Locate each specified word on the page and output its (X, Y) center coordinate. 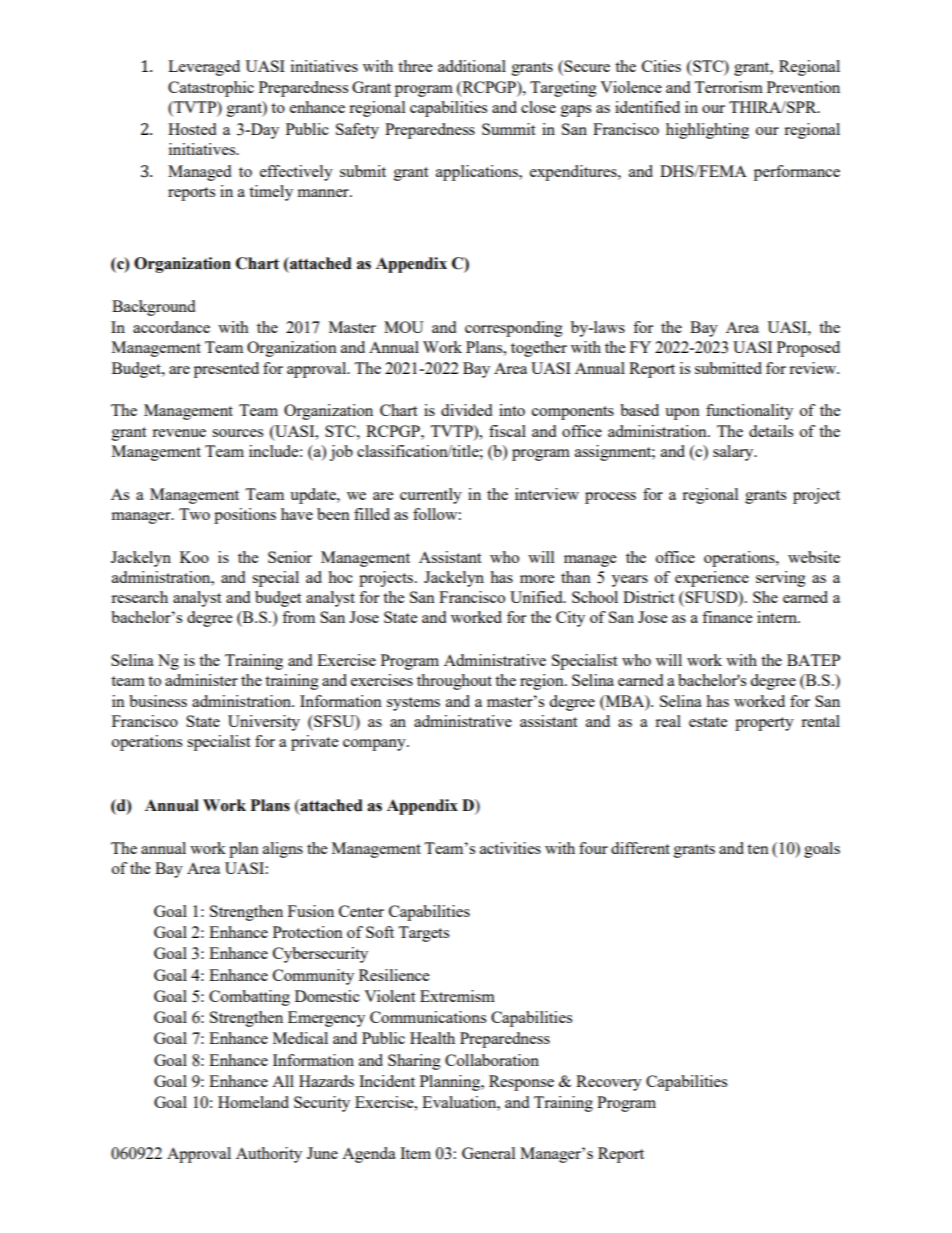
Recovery (609, 1083)
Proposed (808, 349)
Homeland (253, 1102)
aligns (283, 850)
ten (758, 849)
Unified (537, 597)
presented (226, 370)
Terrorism (728, 87)
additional (472, 66)
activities (510, 848)
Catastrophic (211, 89)
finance (727, 617)
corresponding (514, 329)
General (488, 1153)
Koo (194, 557)
